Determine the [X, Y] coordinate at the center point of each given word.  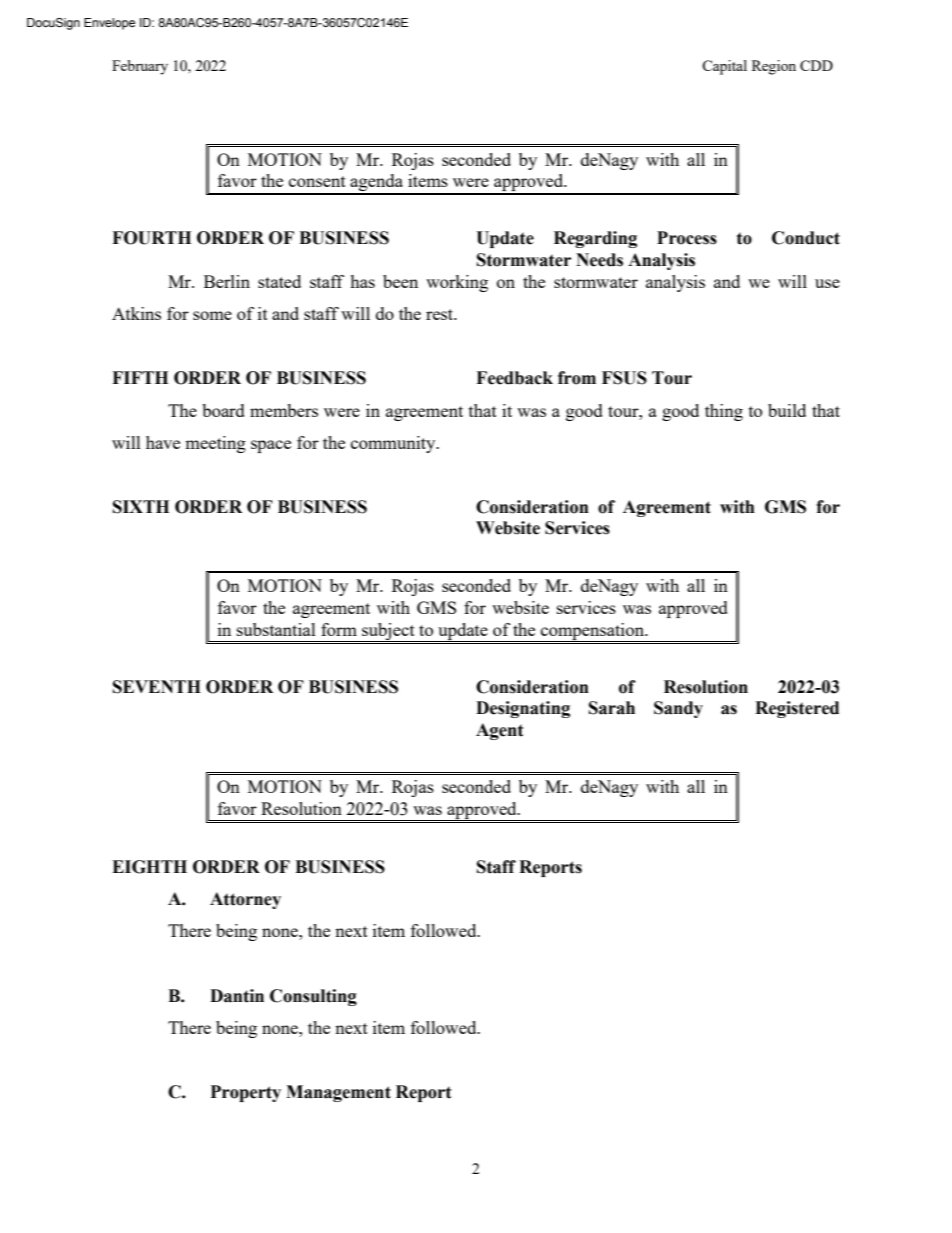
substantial [276, 629]
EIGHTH [149, 867]
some [212, 315]
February [140, 67]
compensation [593, 632]
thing [724, 412]
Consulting [313, 997]
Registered [797, 709]
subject [388, 632]
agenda [376, 184]
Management [338, 1093]
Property [246, 1093]
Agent [500, 731]
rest [441, 314]
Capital [724, 67]
